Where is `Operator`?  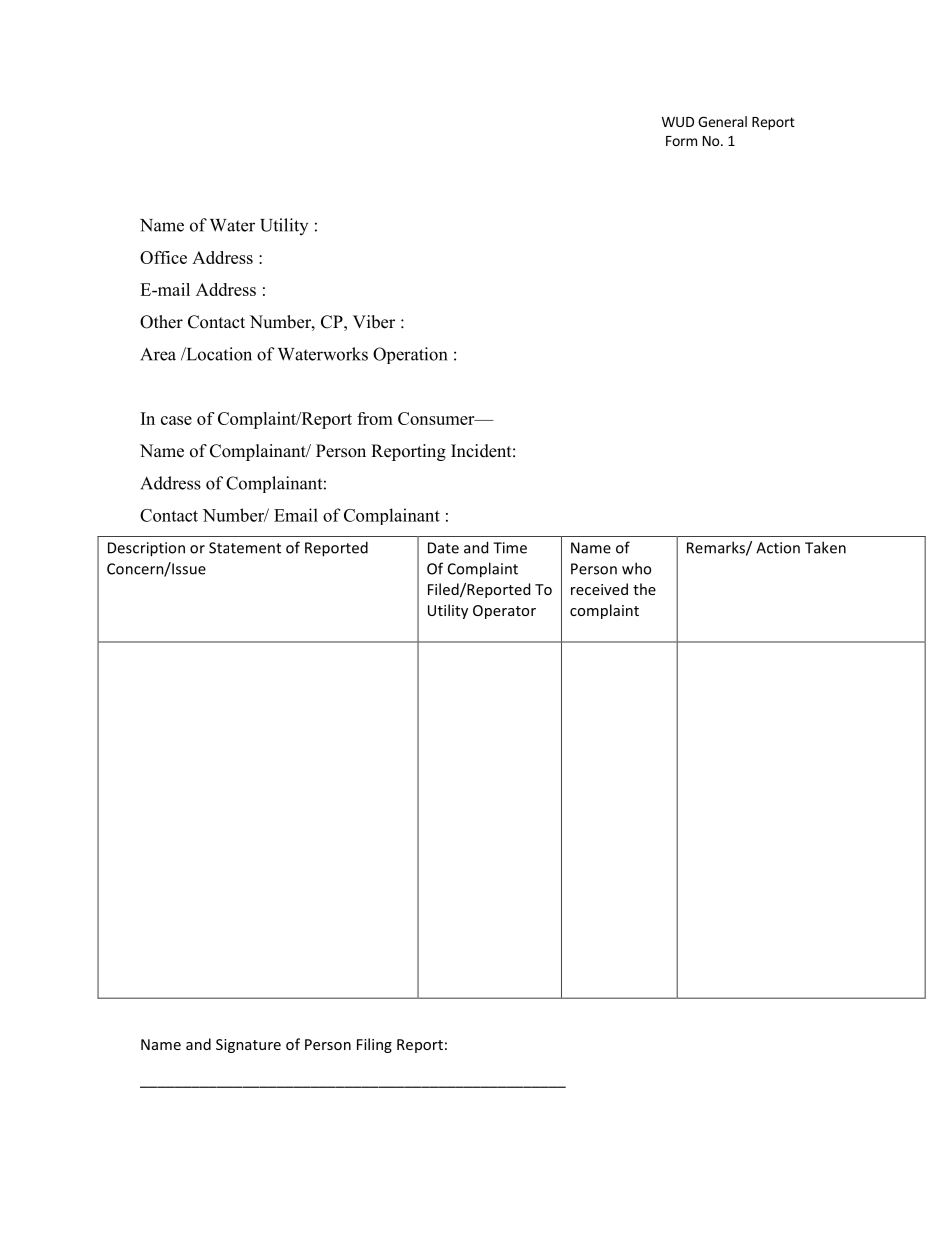 Operator is located at coordinates (504, 612).
